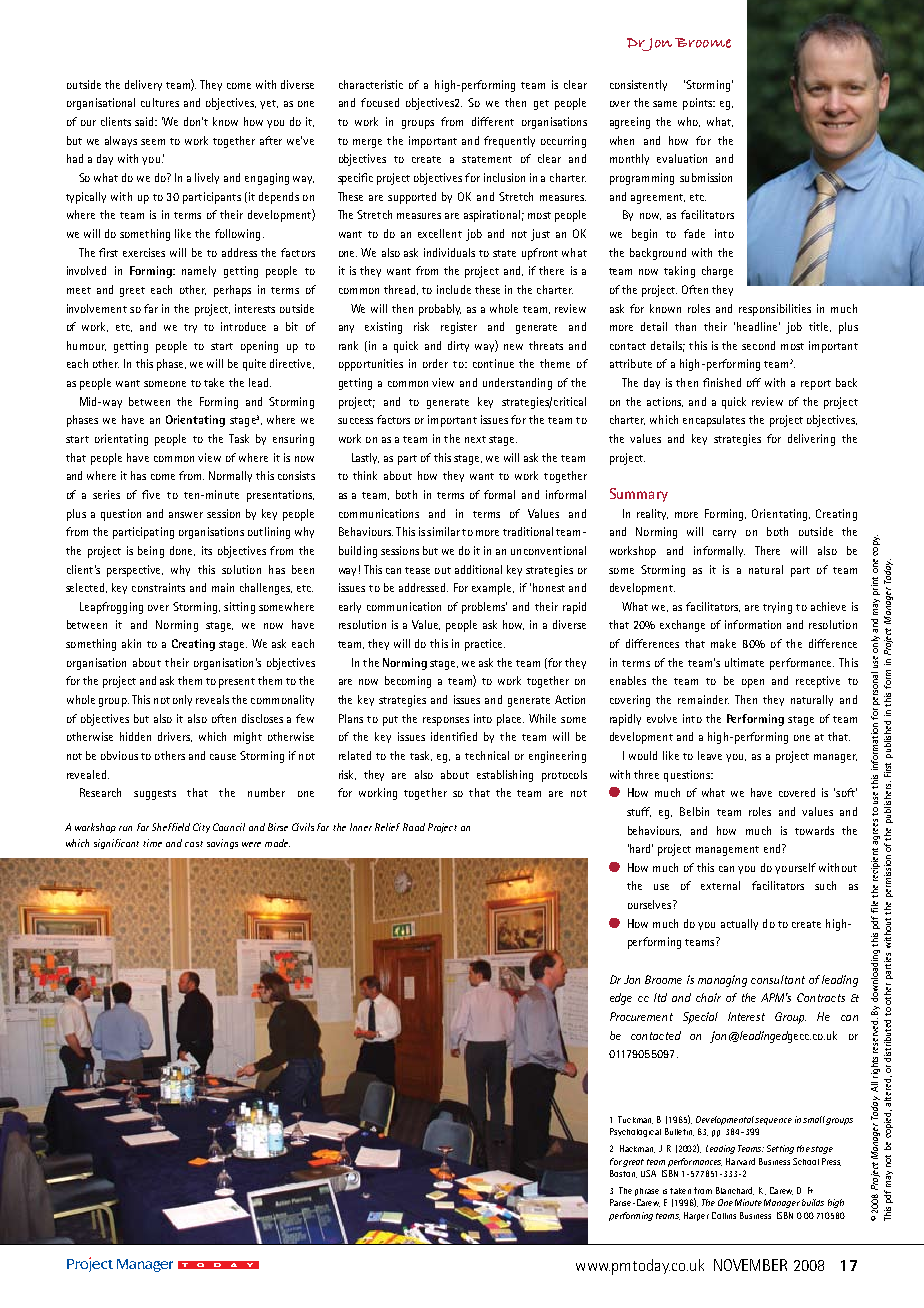 The height and width of the screenshot is (1308, 924). I want to click on Boston, so click(623, 1174).
